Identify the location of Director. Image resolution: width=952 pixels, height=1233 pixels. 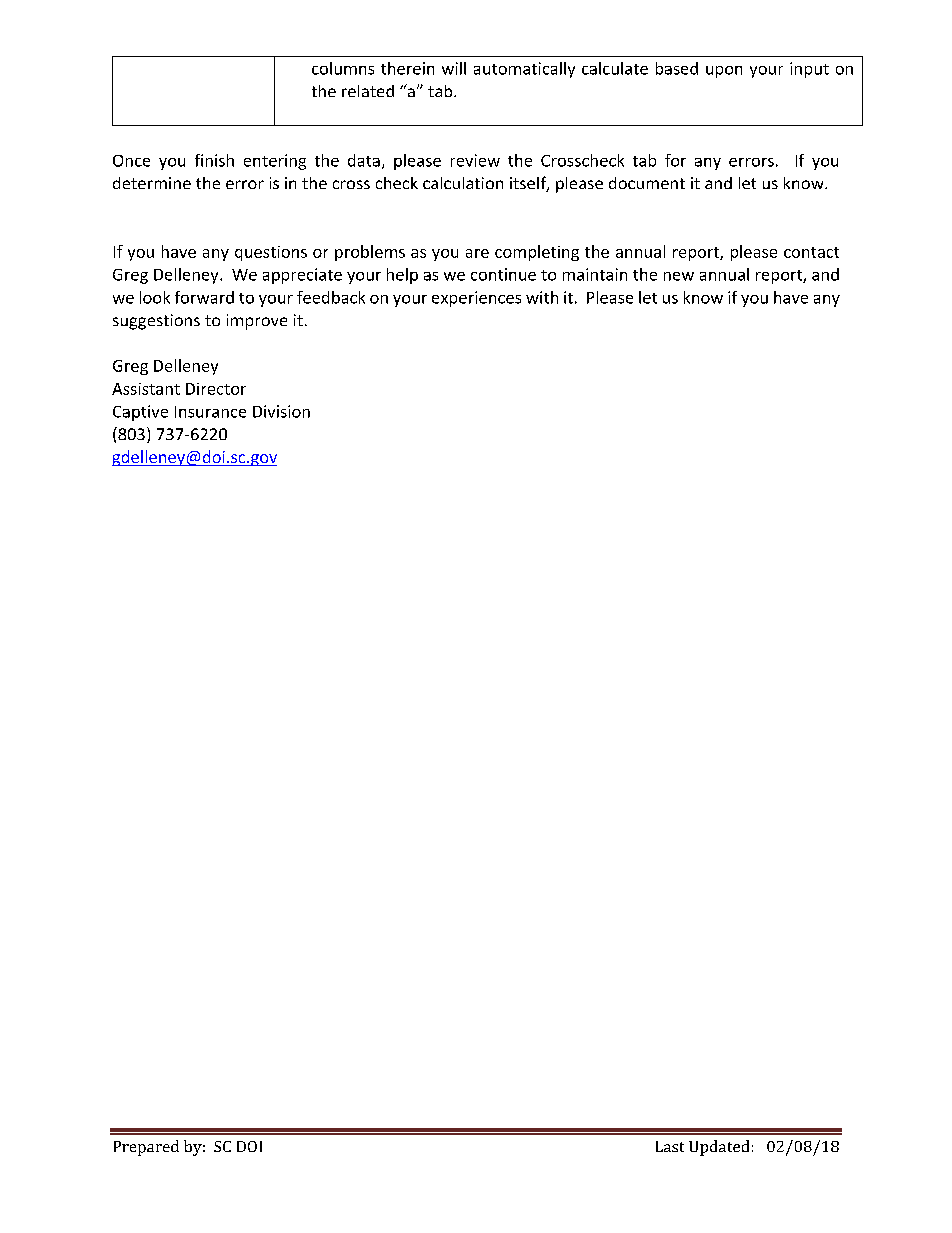
(216, 389).
